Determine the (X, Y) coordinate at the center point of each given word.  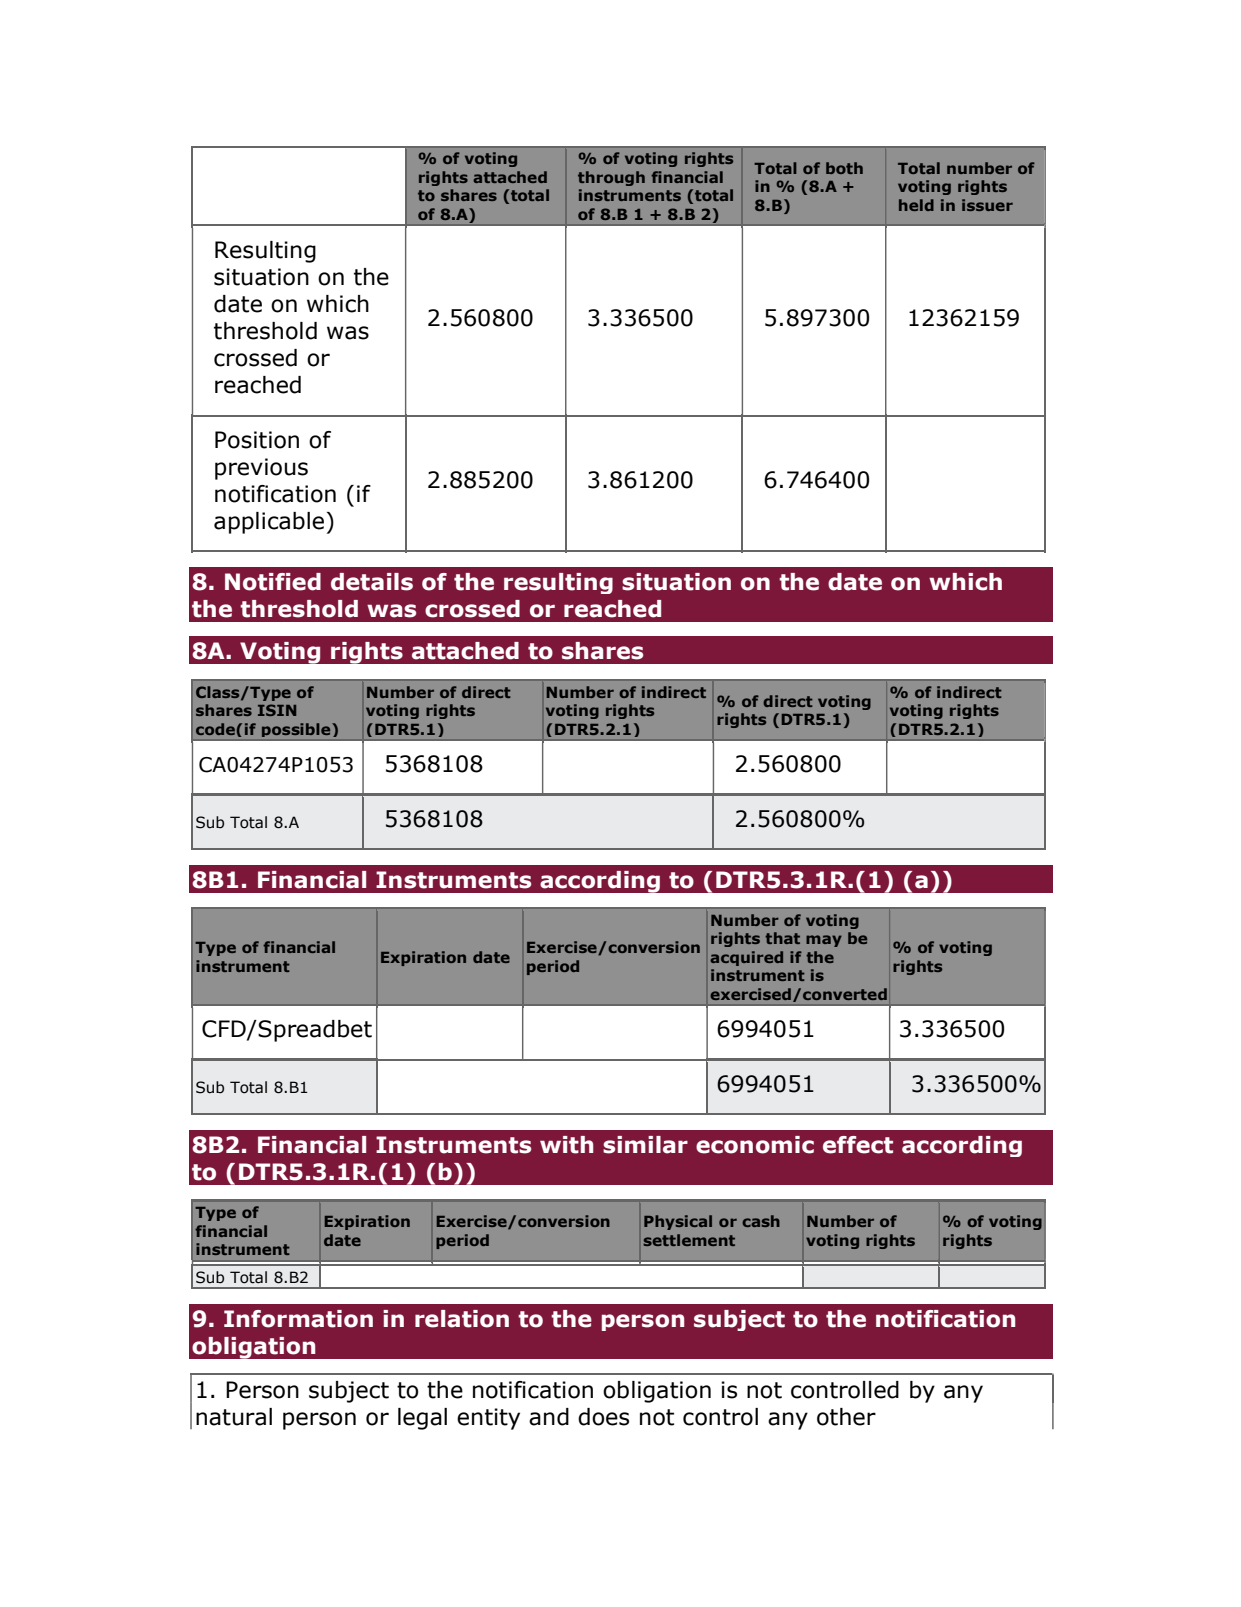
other (846, 1417)
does (603, 1417)
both (844, 168)
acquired (746, 958)
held (916, 205)
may (824, 941)
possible (297, 730)
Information (298, 1319)
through (611, 178)
